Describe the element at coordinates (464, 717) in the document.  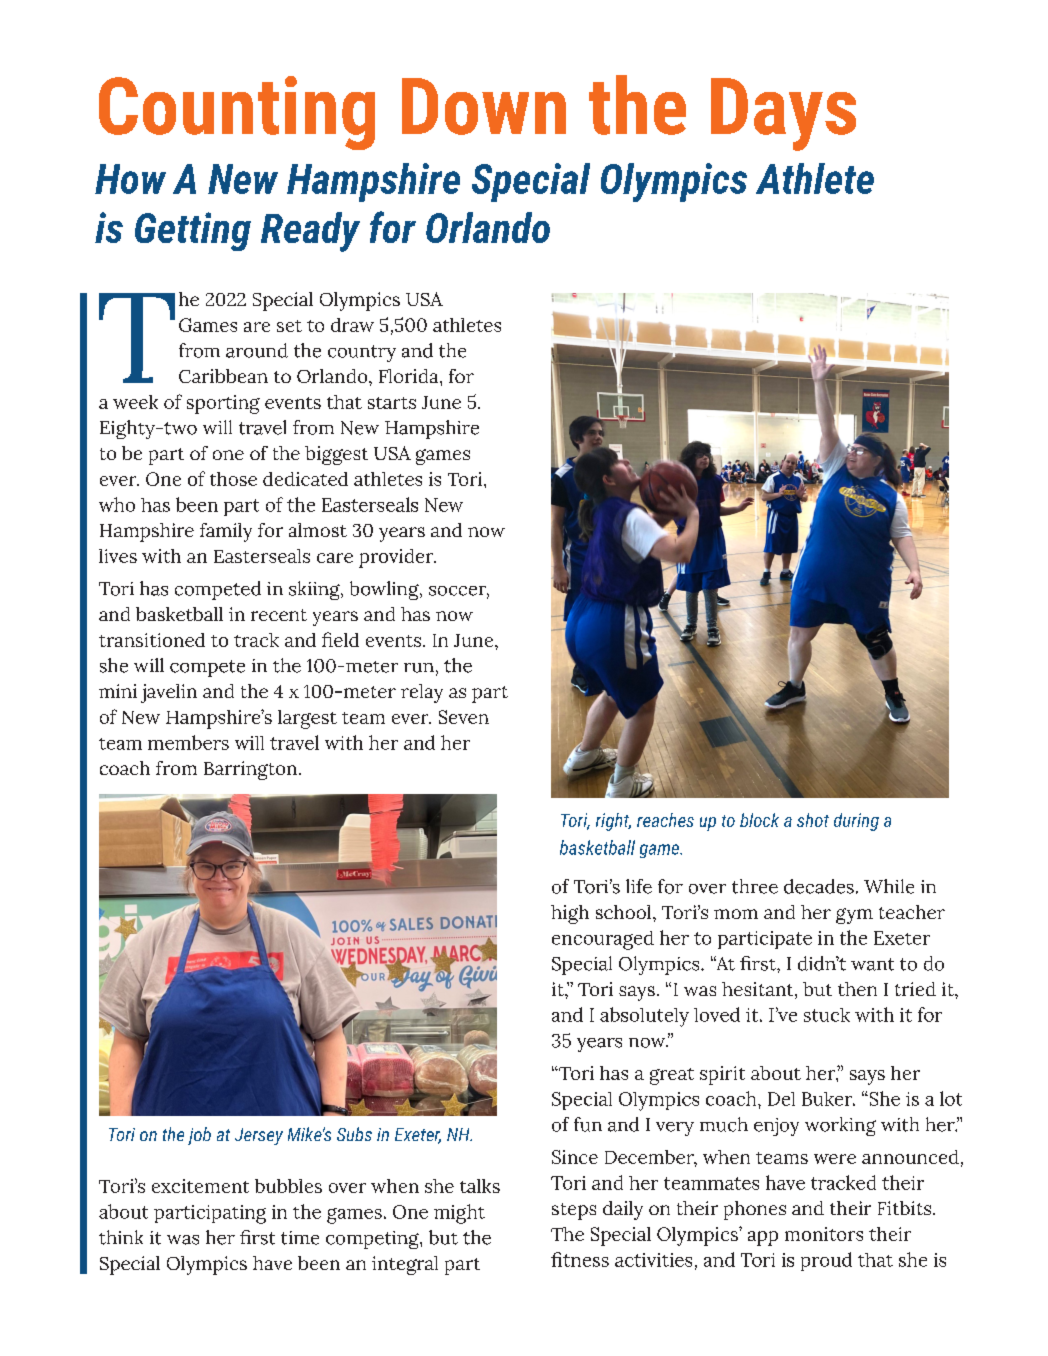
I see `Seven` at that location.
